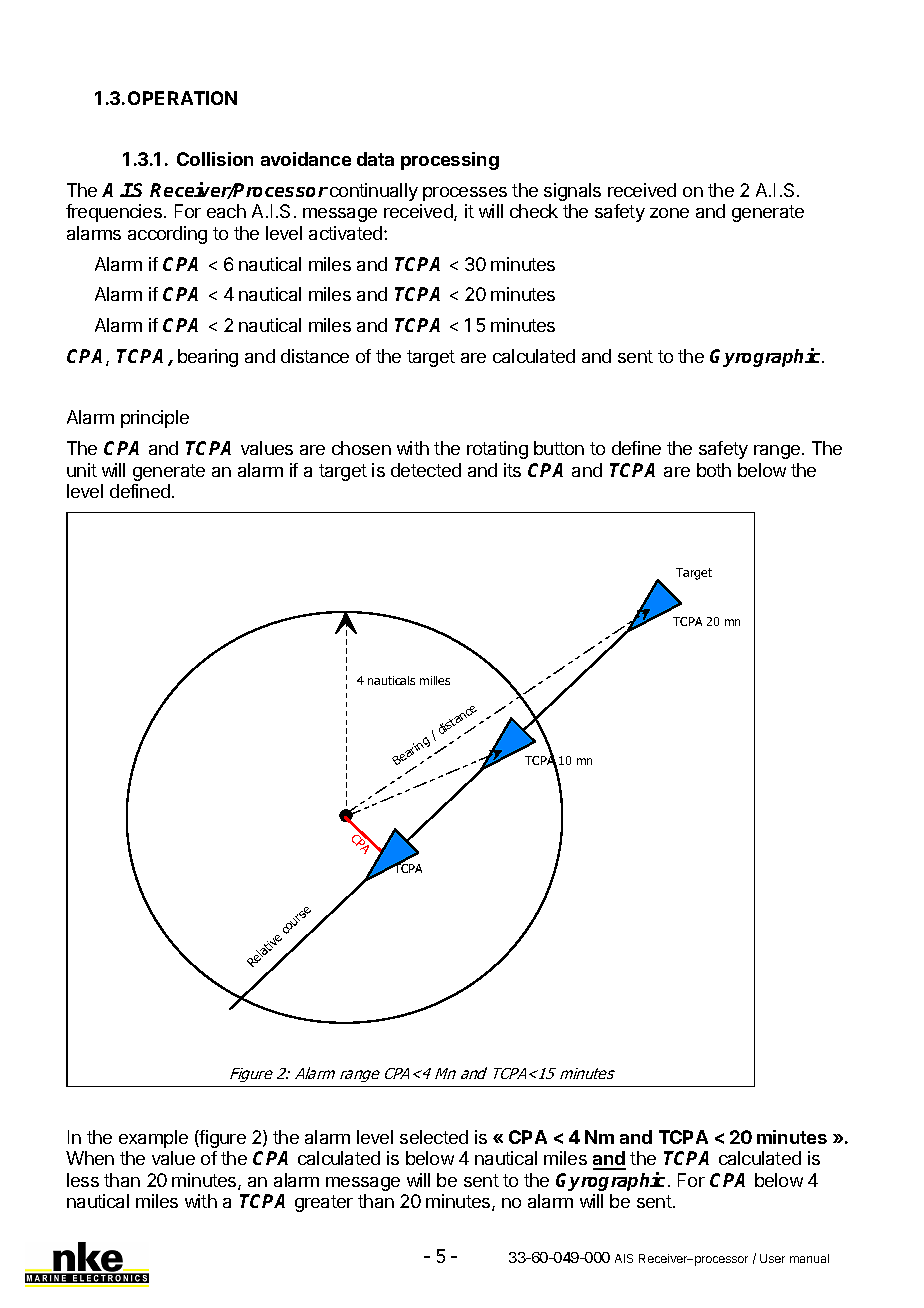 Image resolution: width=924 pixels, height=1308 pixels. I want to click on OPERATION, so click(182, 98).
